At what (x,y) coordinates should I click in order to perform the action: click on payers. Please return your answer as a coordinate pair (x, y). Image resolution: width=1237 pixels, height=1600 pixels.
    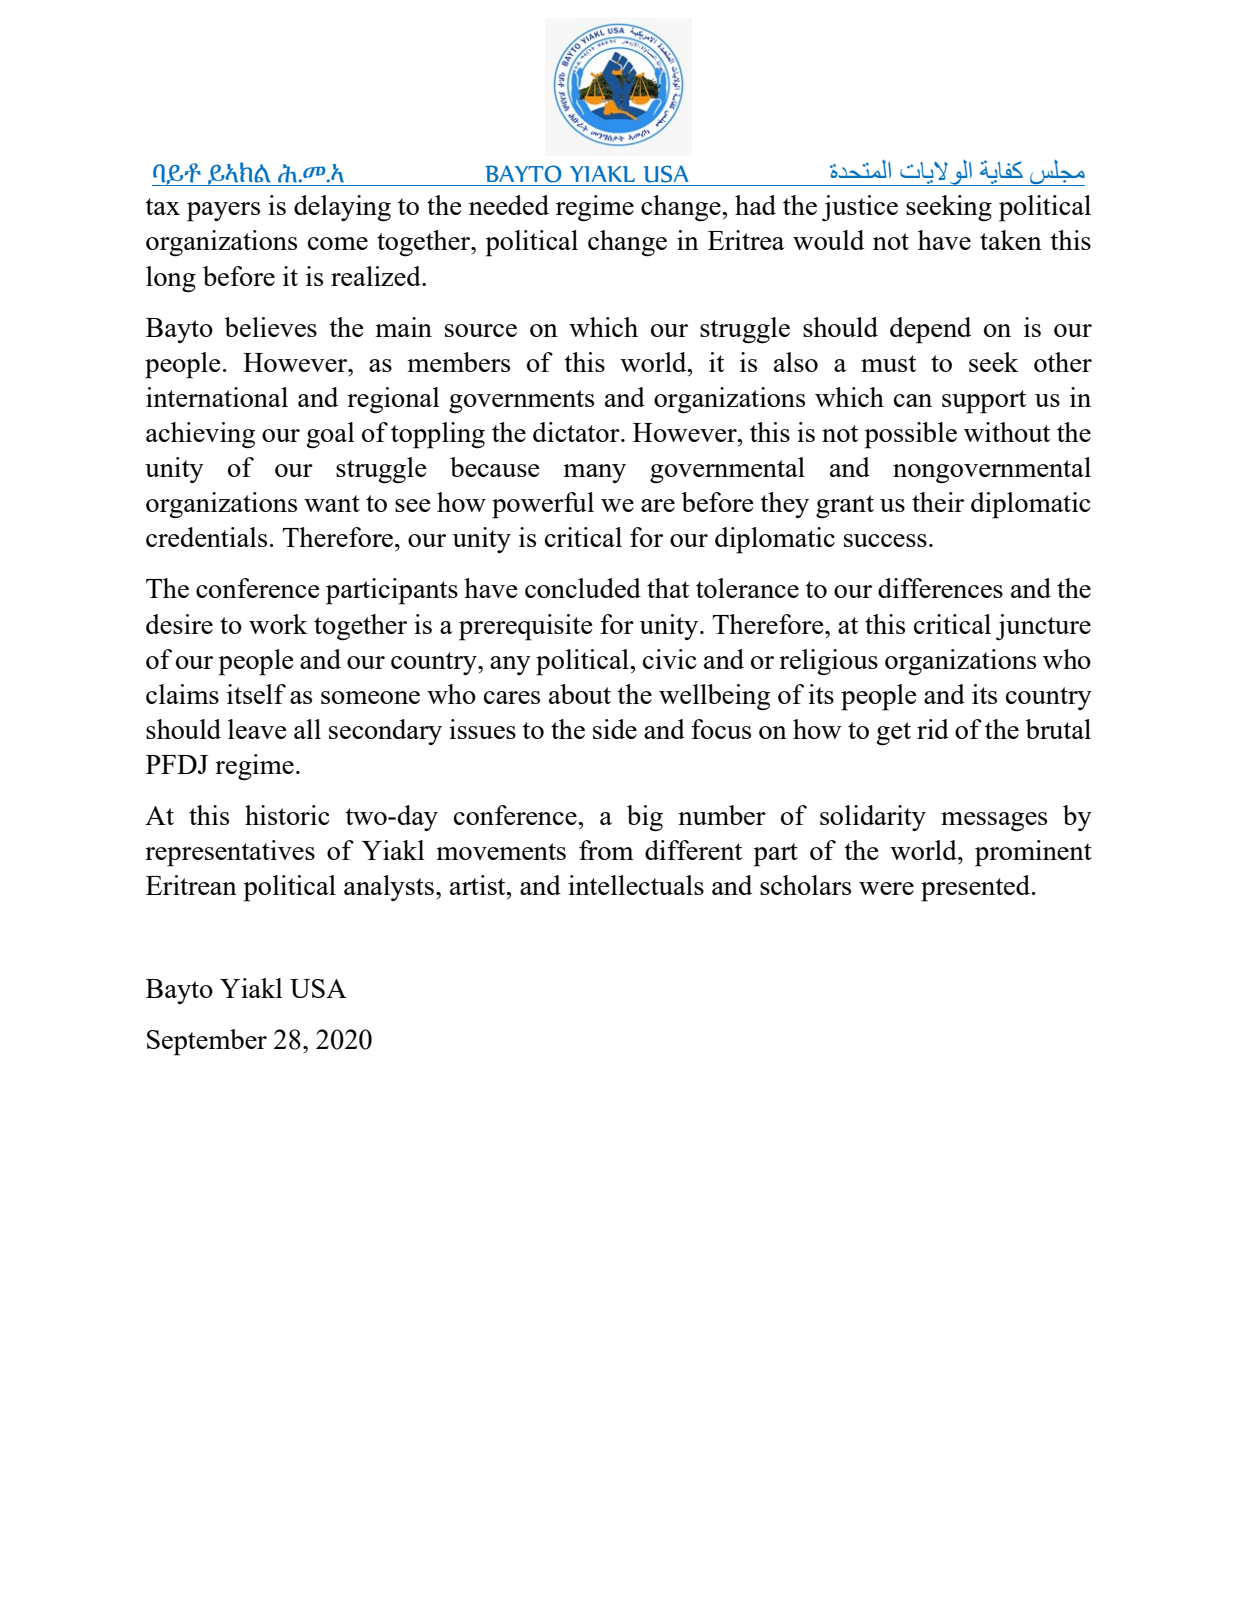
    Looking at the image, I should click on (223, 212).
